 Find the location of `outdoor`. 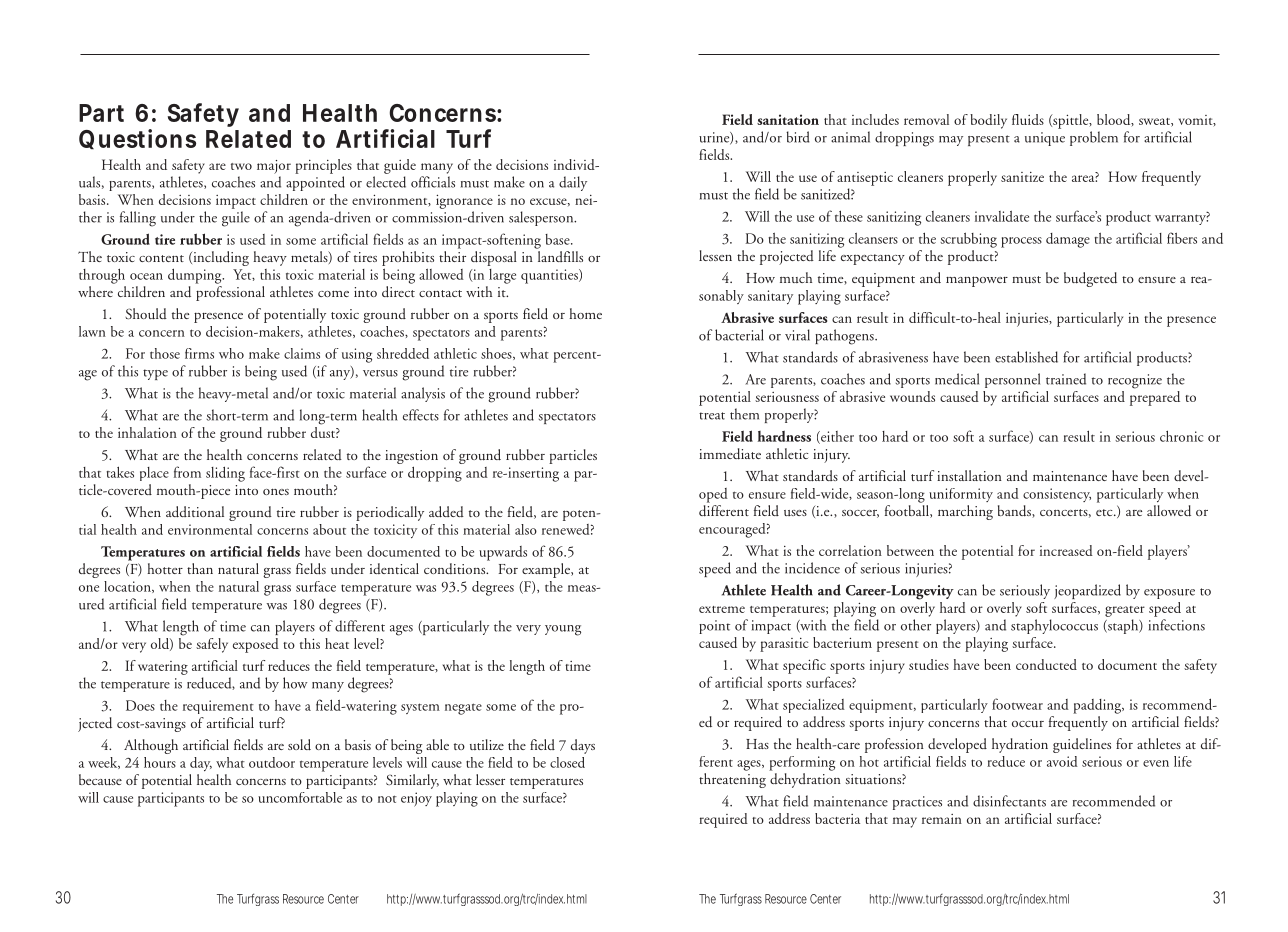

outdoor is located at coordinates (272, 762).
